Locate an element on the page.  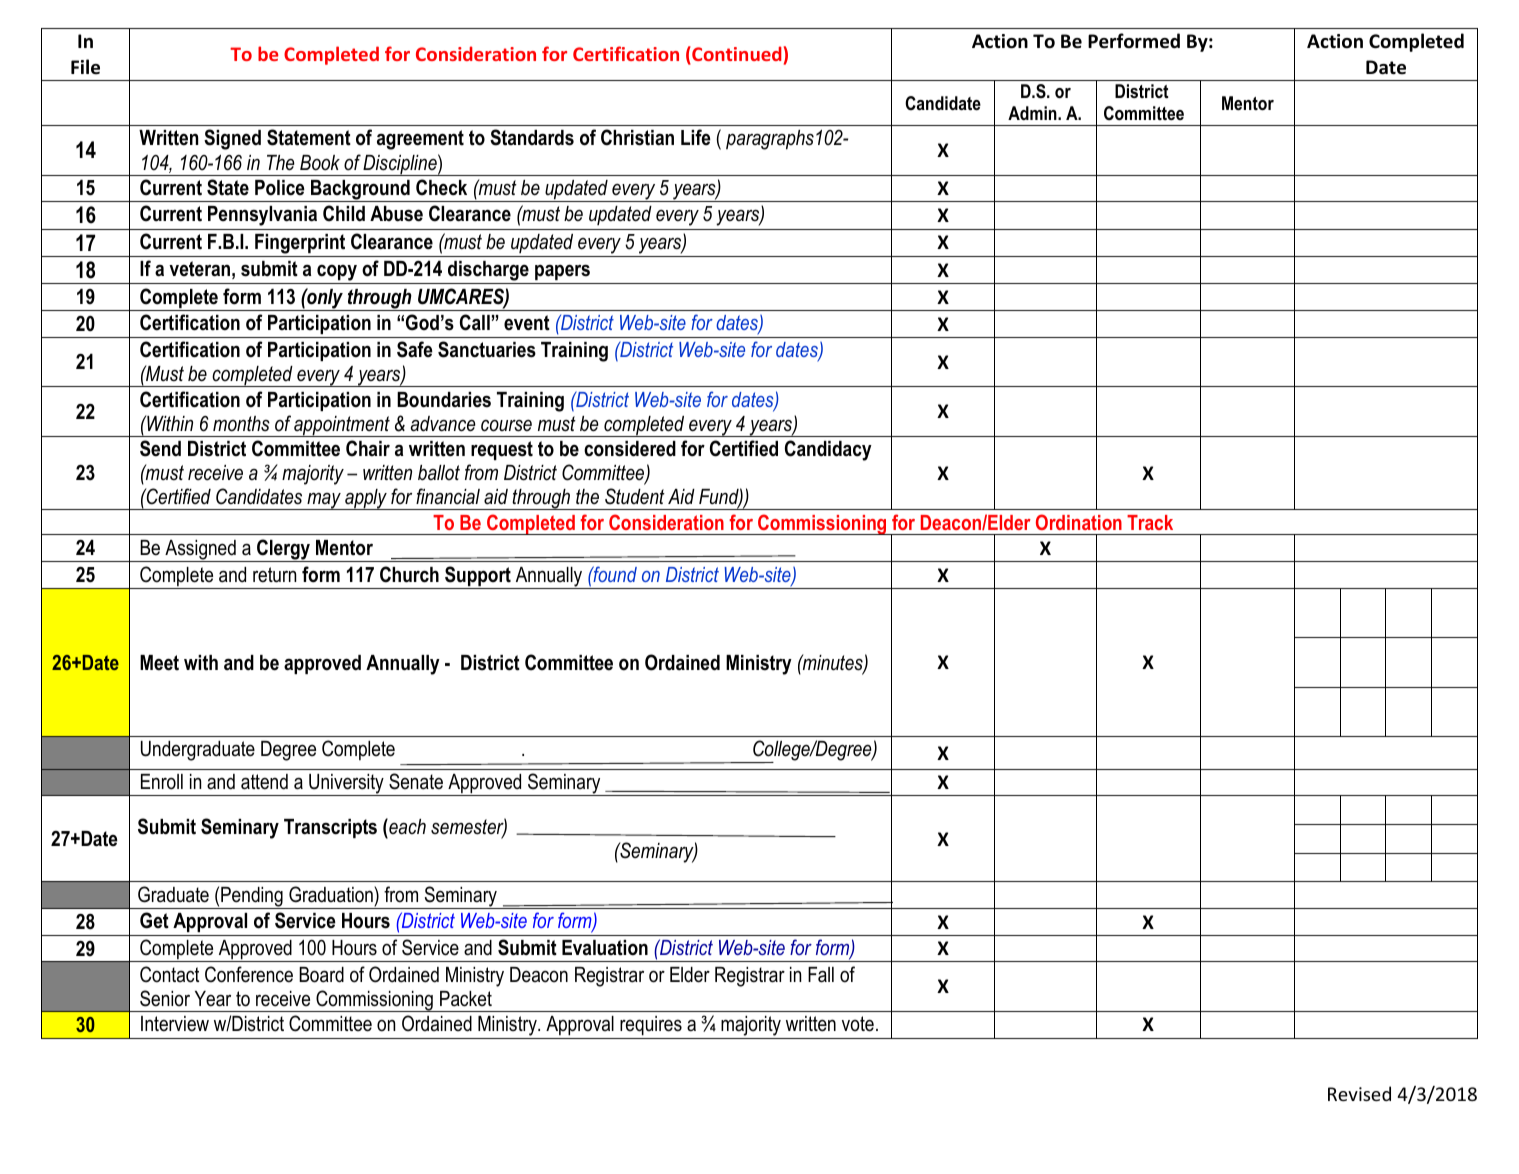
Student is located at coordinates (635, 496).
